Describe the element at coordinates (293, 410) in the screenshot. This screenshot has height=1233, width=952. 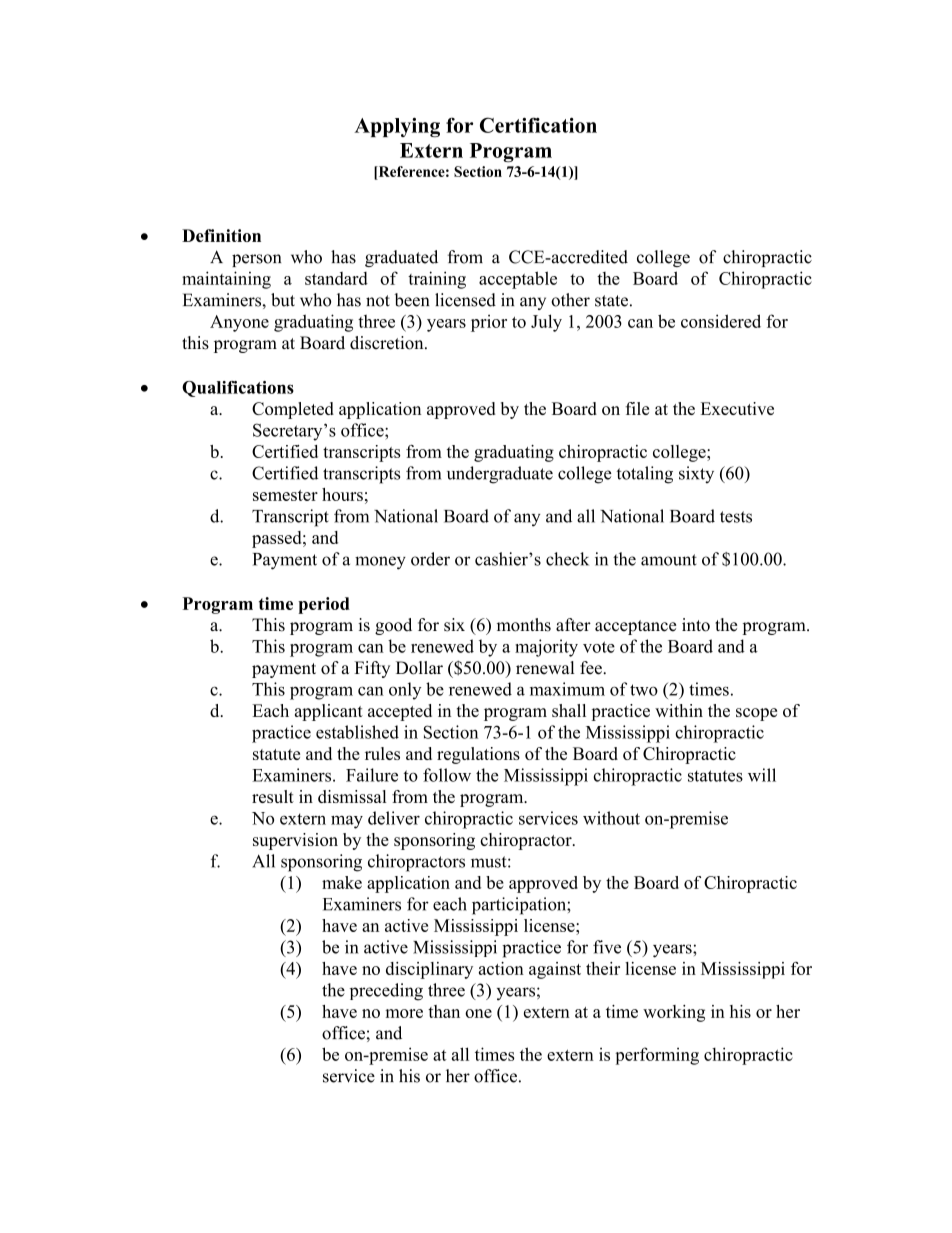
I see `Completed` at that location.
